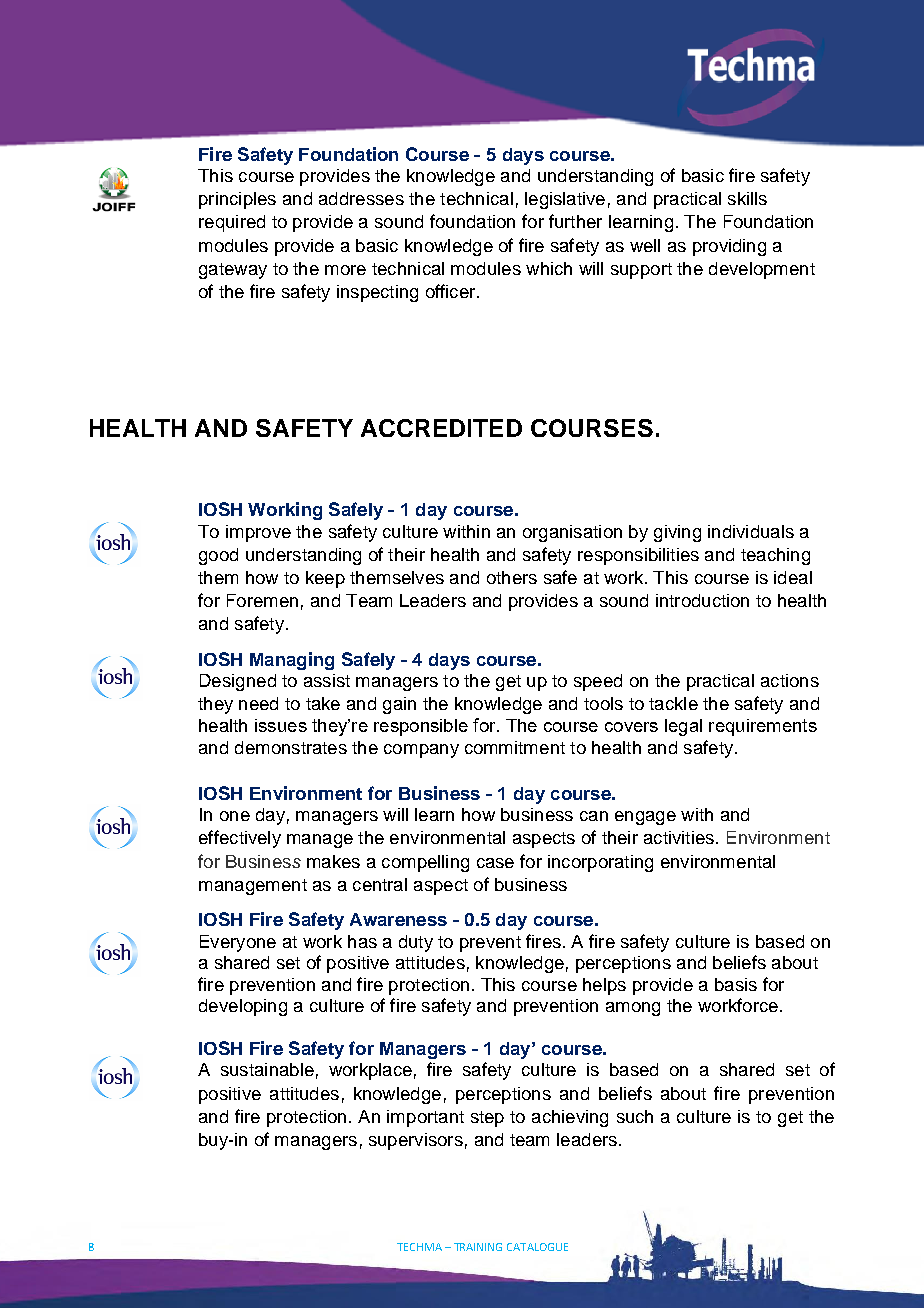 This screenshot has height=1308, width=924. Describe the element at coordinates (549, 268) in the screenshot. I see `which` at that location.
